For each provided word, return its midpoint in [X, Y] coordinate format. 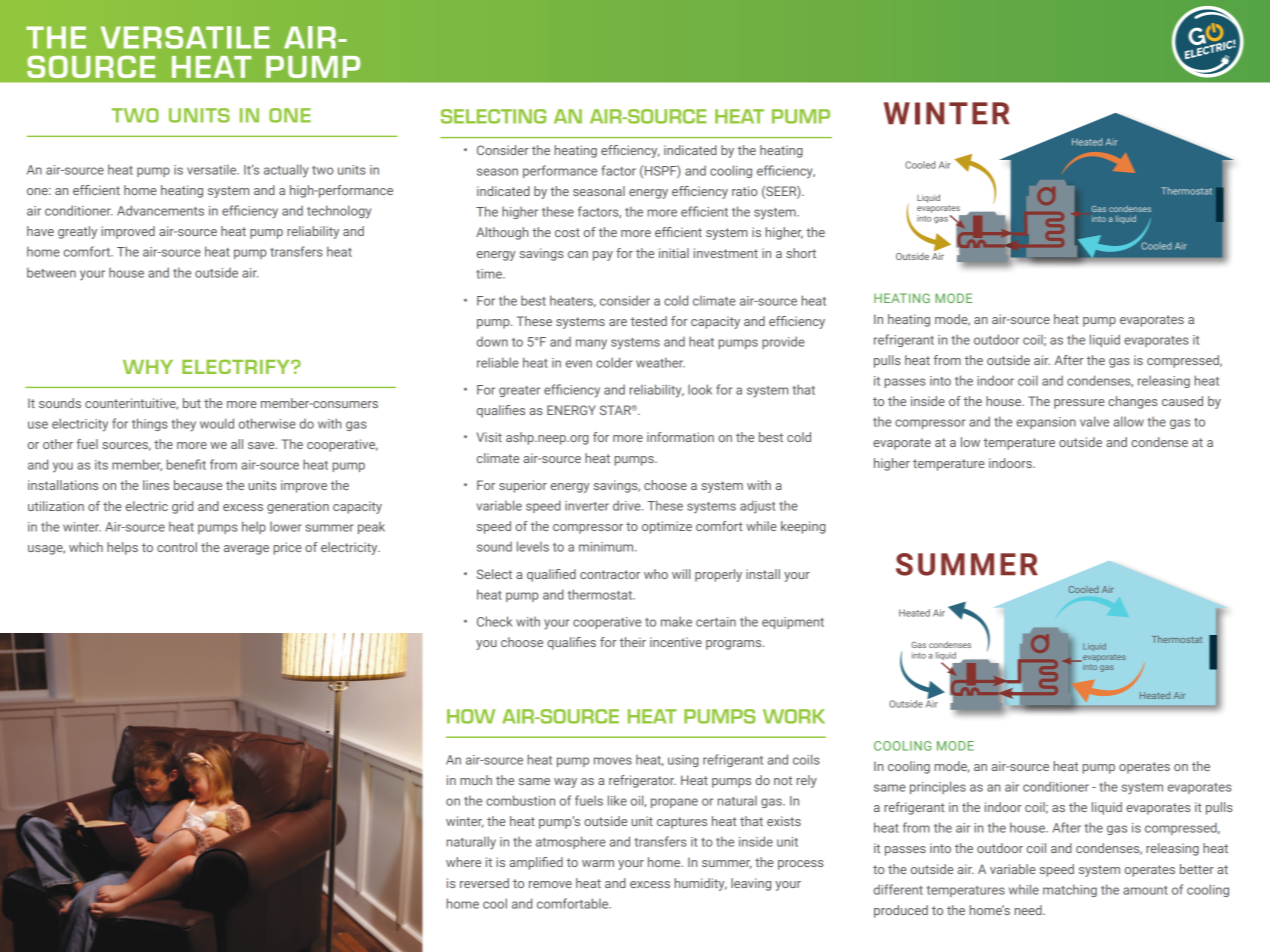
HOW [471, 716]
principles [938, 787]
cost [567, 232]
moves [613, 761]
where [463, 862]
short [801, 253]
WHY [148, 367]
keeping [803, 527]
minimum [607, 547]
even [579, 364]
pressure [1079, 404]
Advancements [160, 210]
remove [550, 884]
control [177, 547]
